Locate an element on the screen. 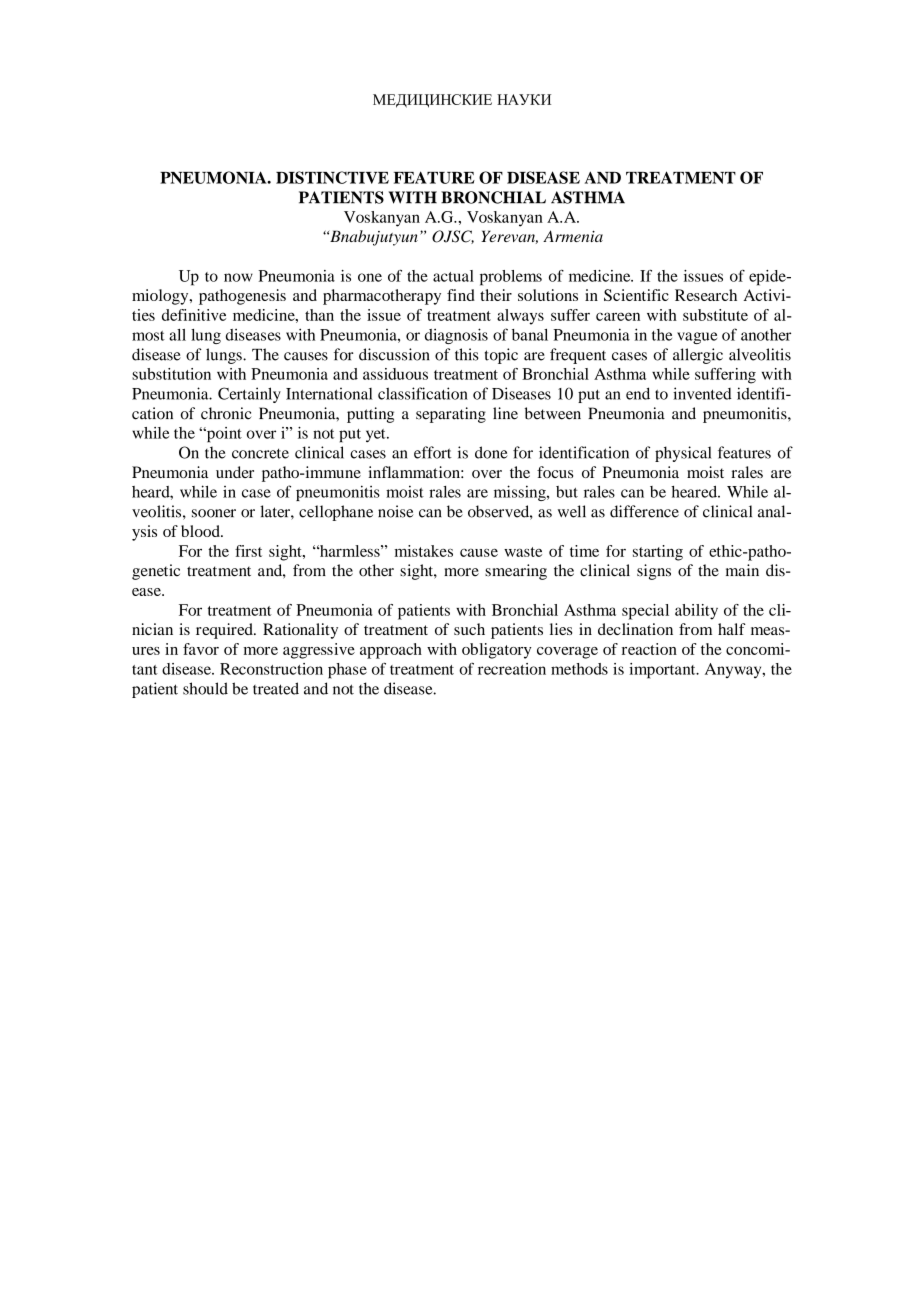  reaction is located at coordinates (649, 649).
